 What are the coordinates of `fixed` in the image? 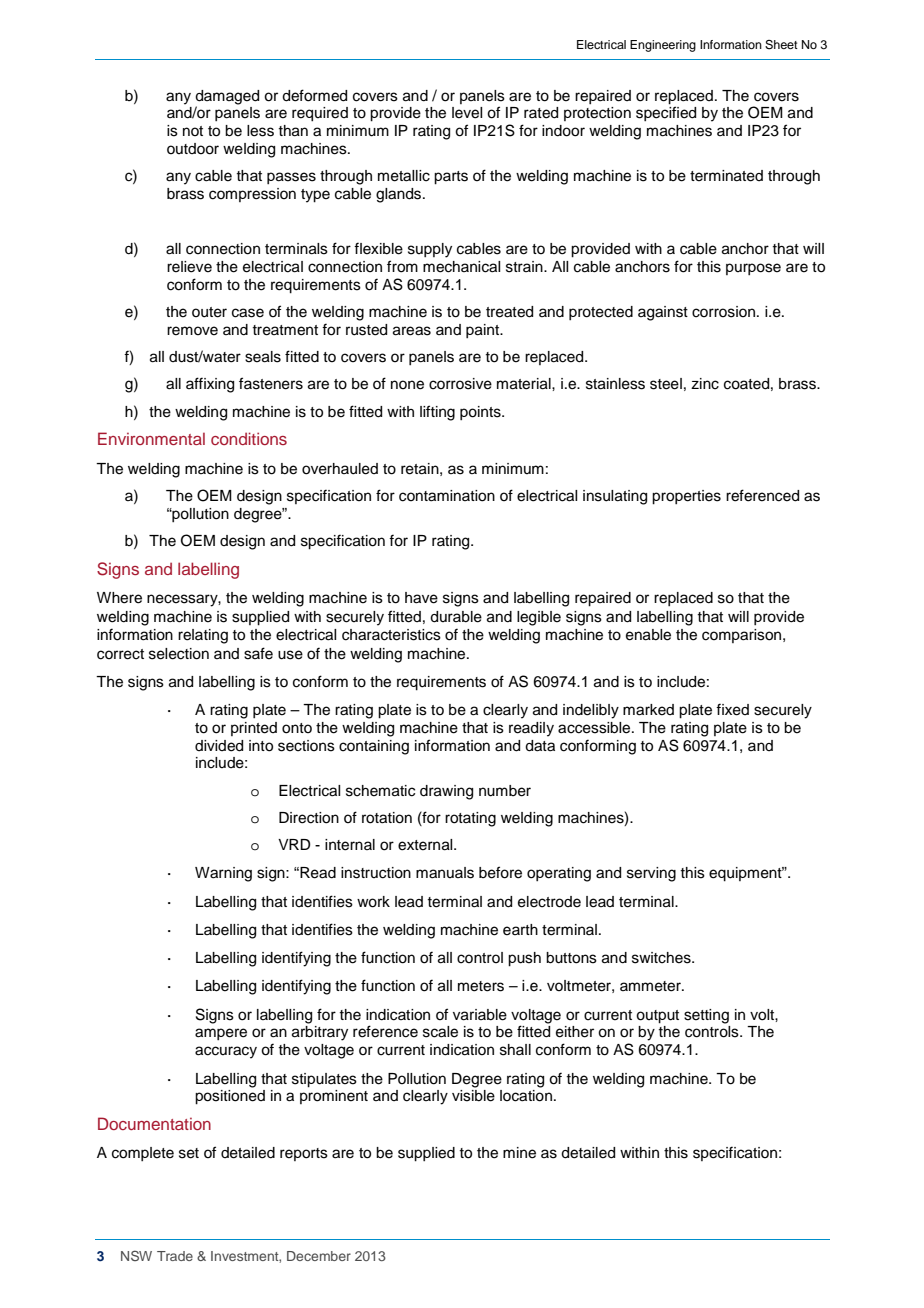 It's located at (732, 709).
